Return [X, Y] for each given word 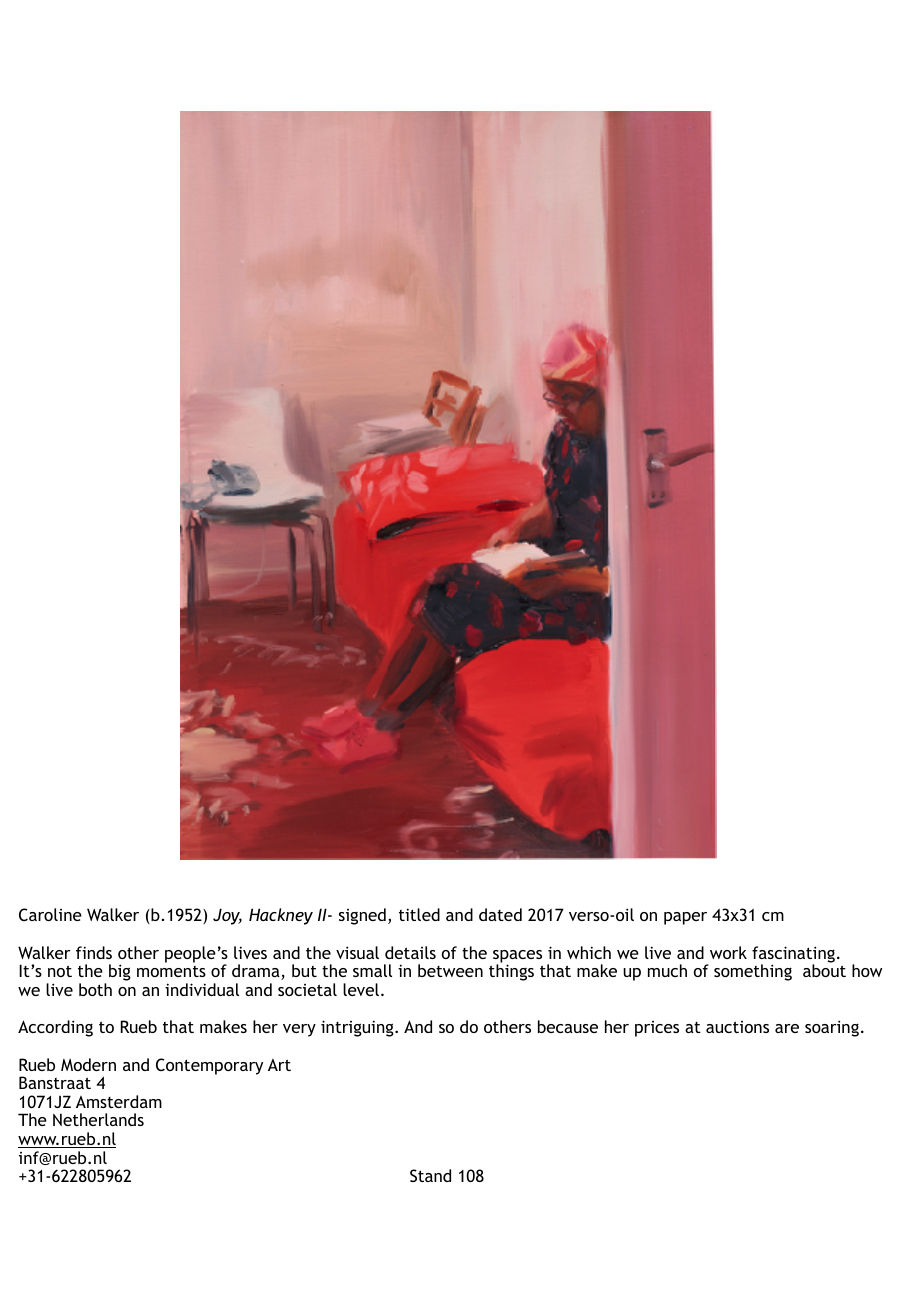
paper [685, 918]
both [95, 989]
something [753, 972]
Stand [430, 1175]
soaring [832, 1028]
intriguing [358, 1028]
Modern [88, 1064]
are [787, 1028]
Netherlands [98, 1119]
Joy [227, 916]
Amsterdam [119, 1101]
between [450, 970]
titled [419, 914]
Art [279, 1065]
